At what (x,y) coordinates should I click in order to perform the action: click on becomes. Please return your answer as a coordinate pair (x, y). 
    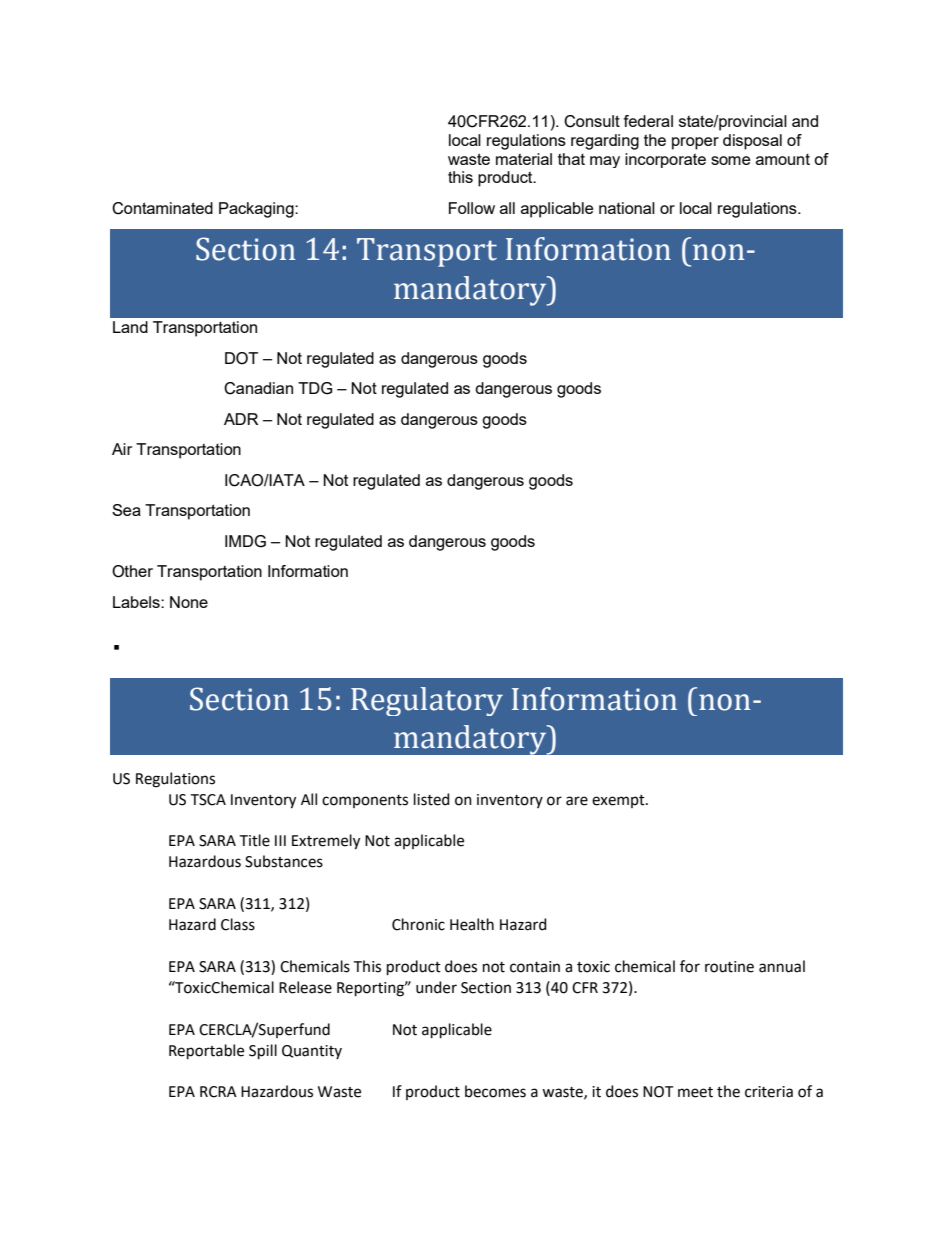
    Looking at the image, I should click on (495, 1091).
